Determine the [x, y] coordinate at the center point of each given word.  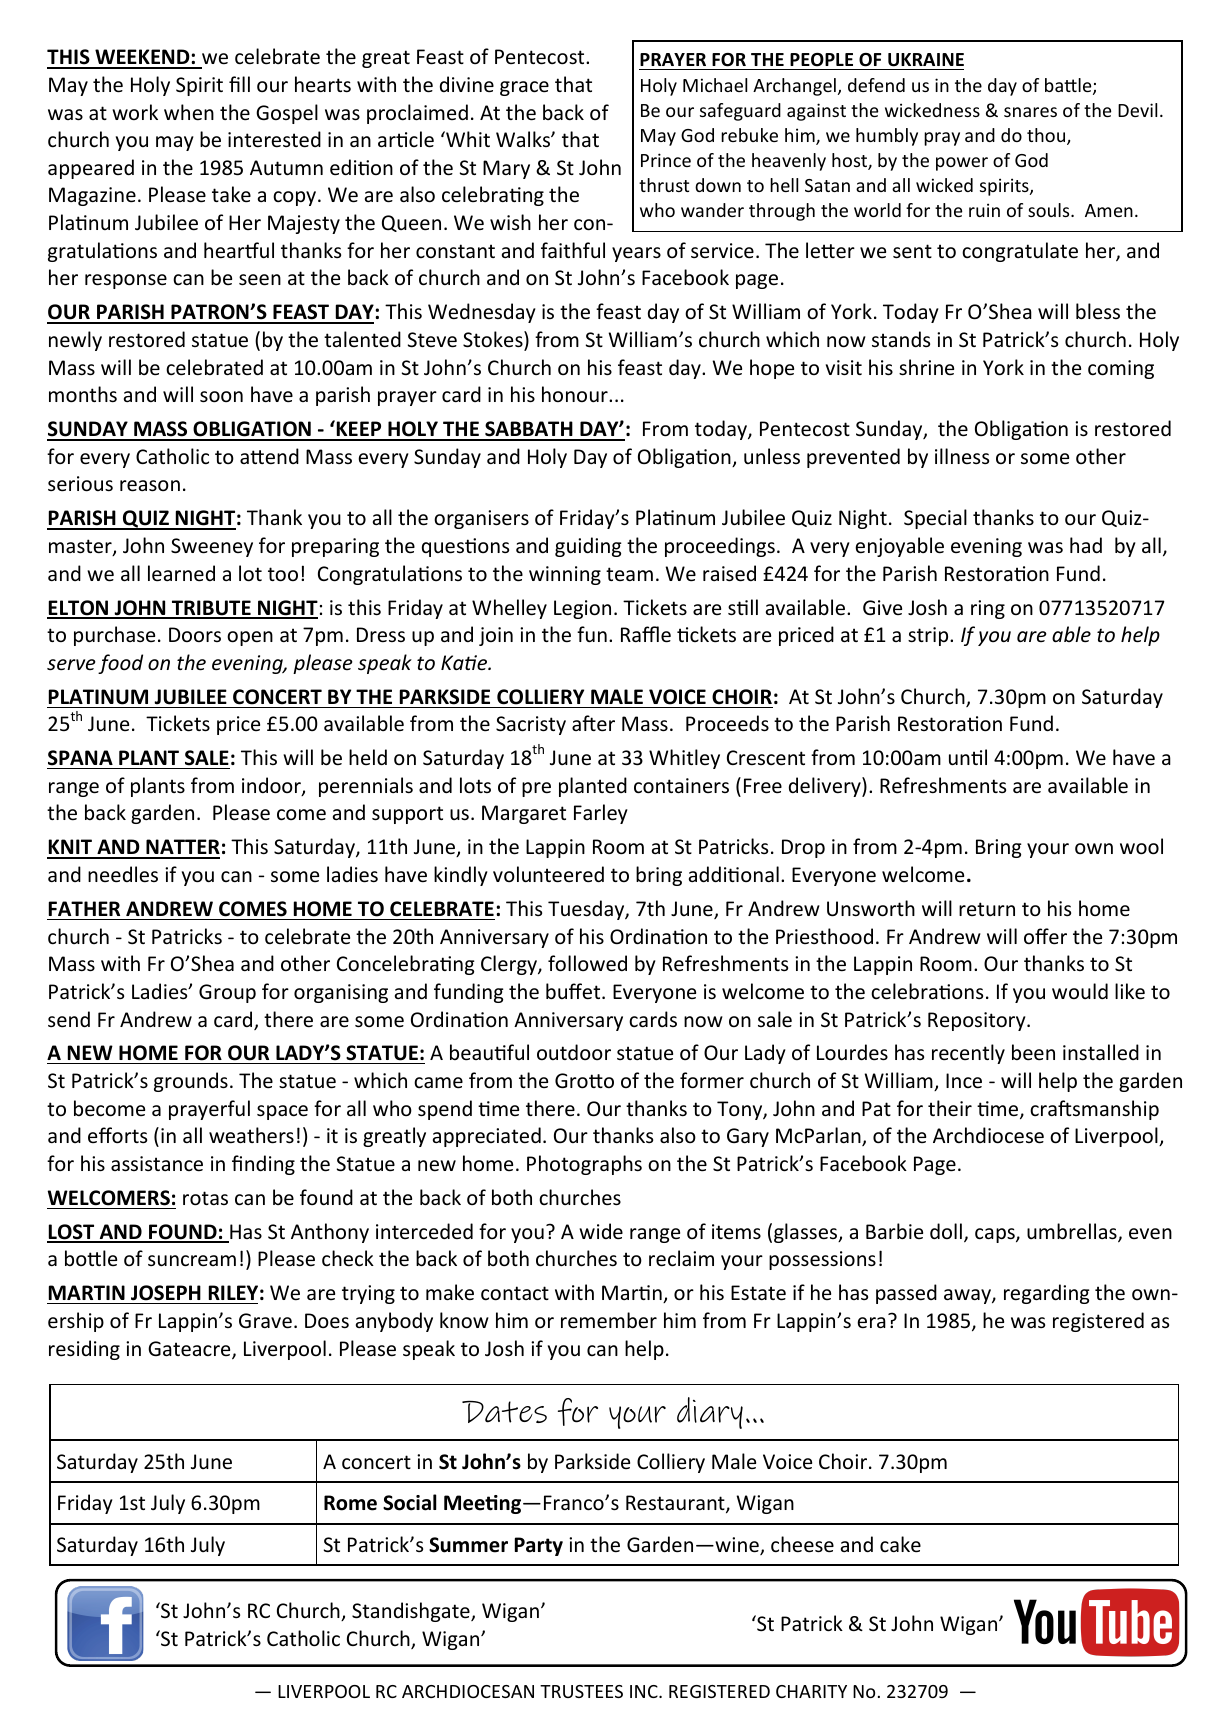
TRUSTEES [581, 1691]
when [189, 112]
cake [900, 1544]
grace [524, 88]
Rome [350, 1503]
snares [1030, 112]
